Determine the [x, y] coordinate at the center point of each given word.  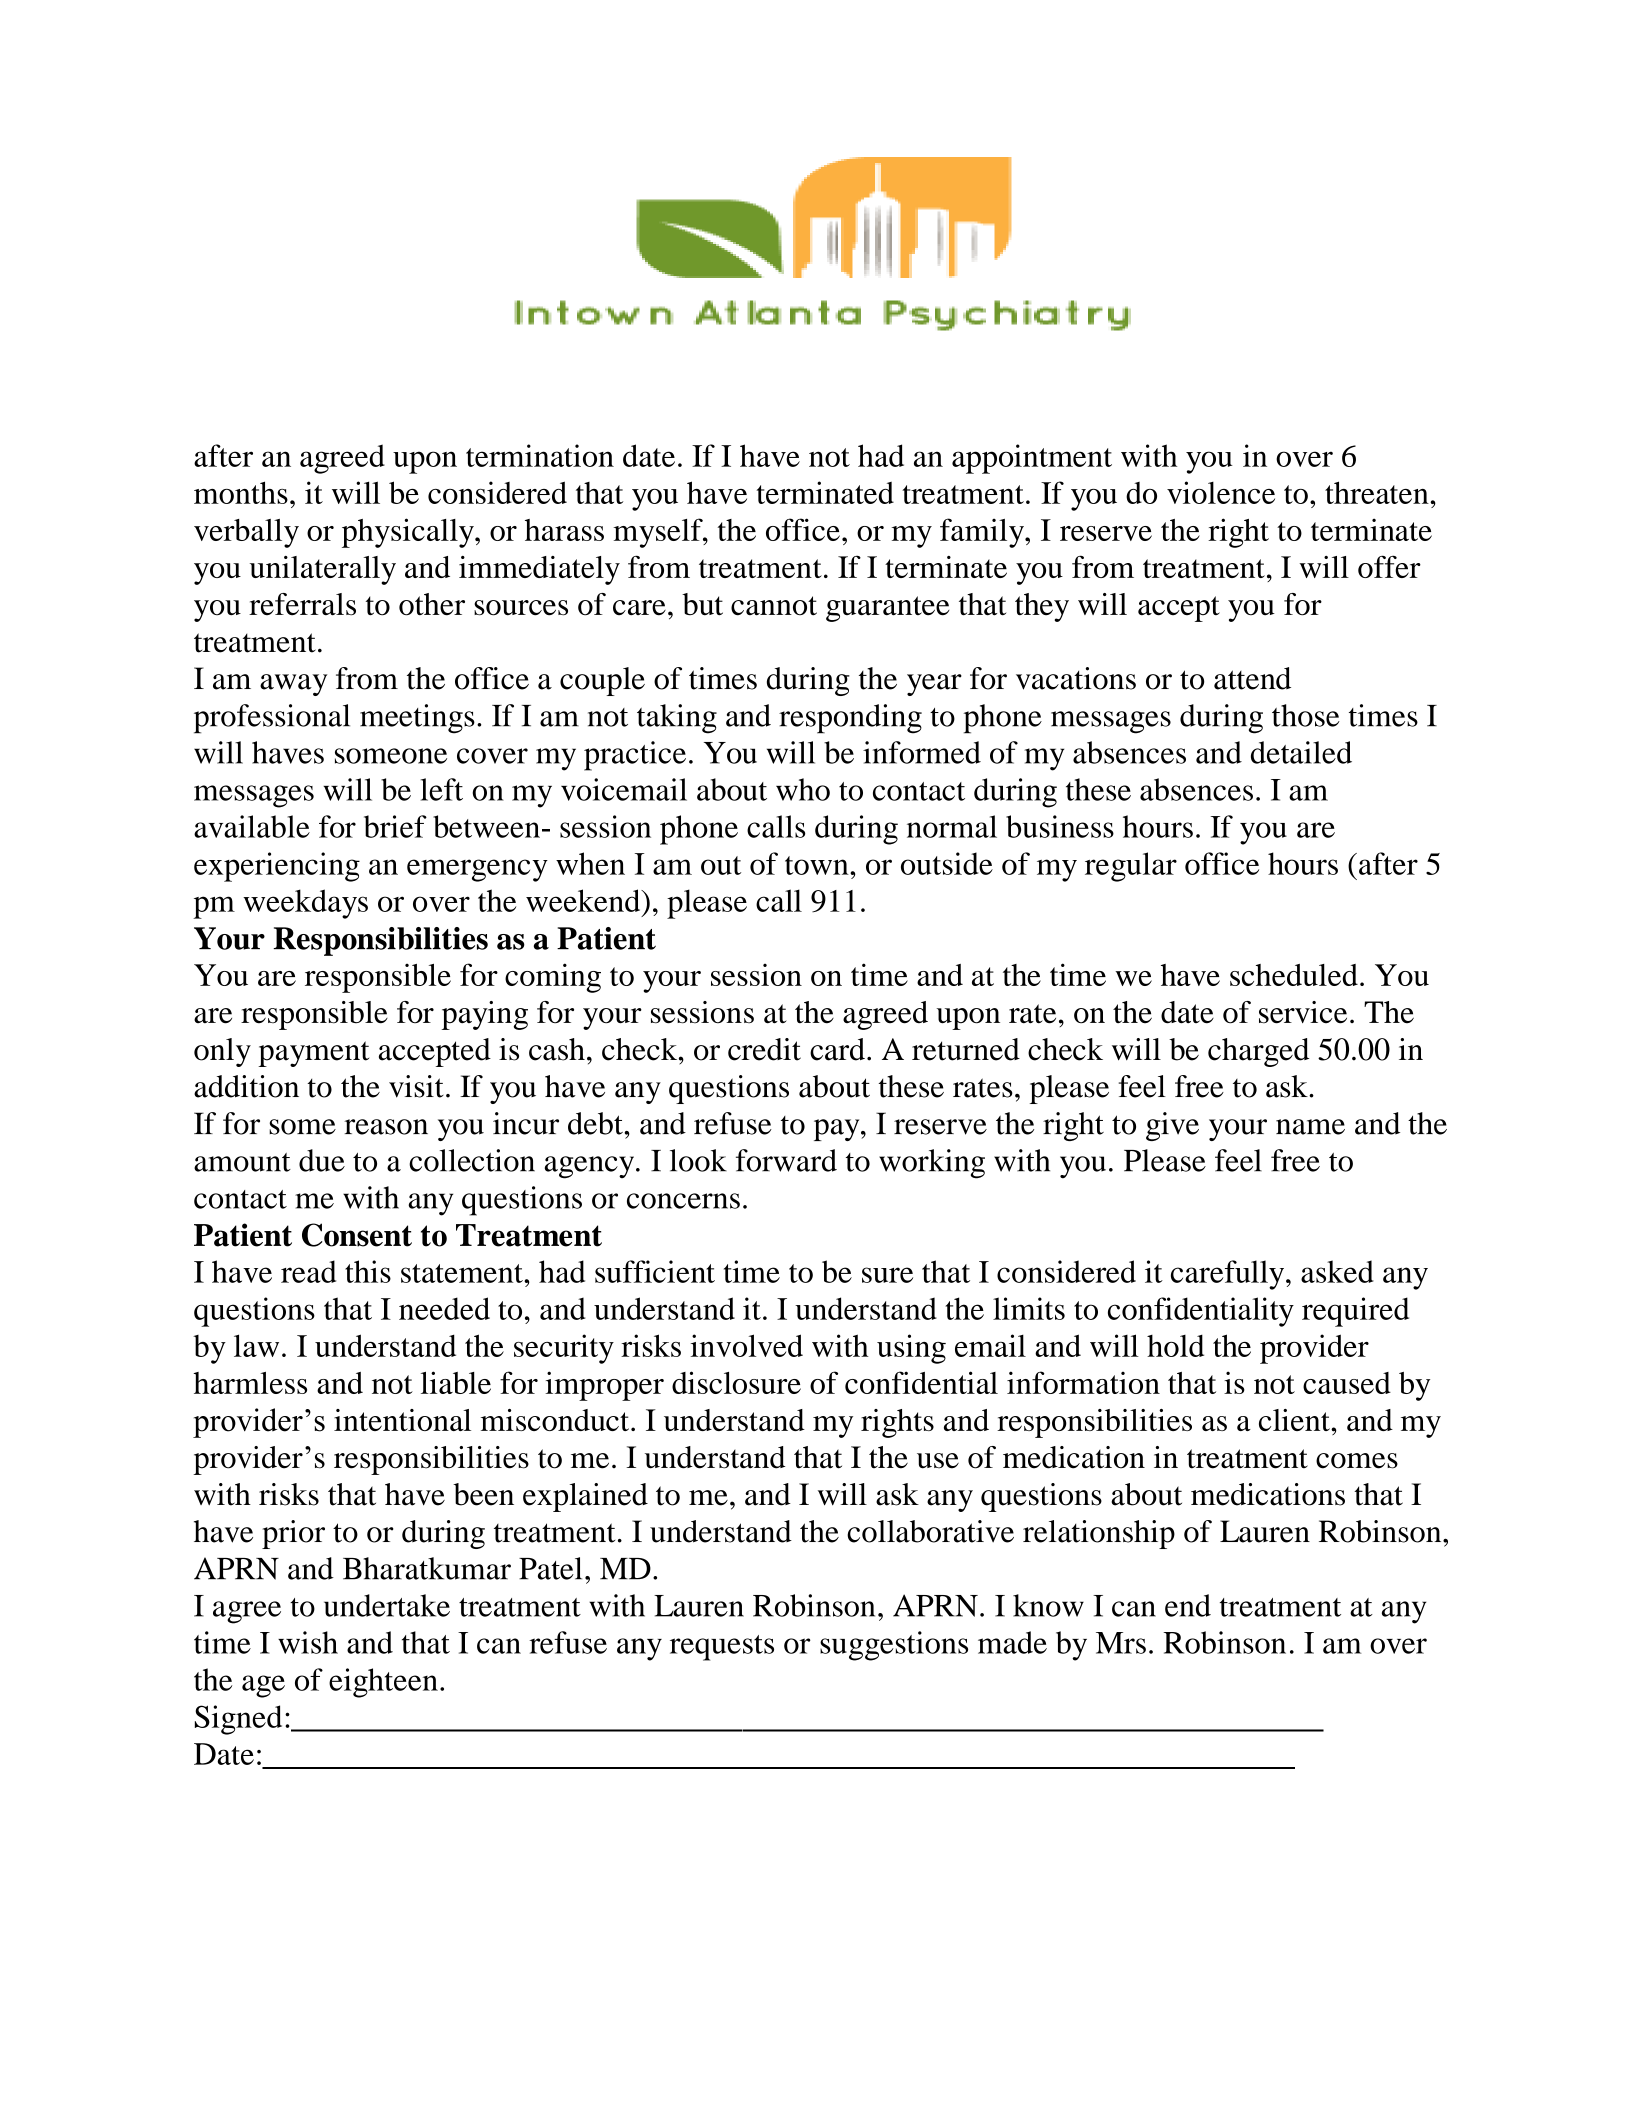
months [241, 492]
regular [1131, 867]
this [368, 1271]
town [818, 865]
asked [1337, 1271]
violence [1221, 492]
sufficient [655, 1271]
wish [308, 1642]
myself [659, 533]
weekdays [305, 904]
